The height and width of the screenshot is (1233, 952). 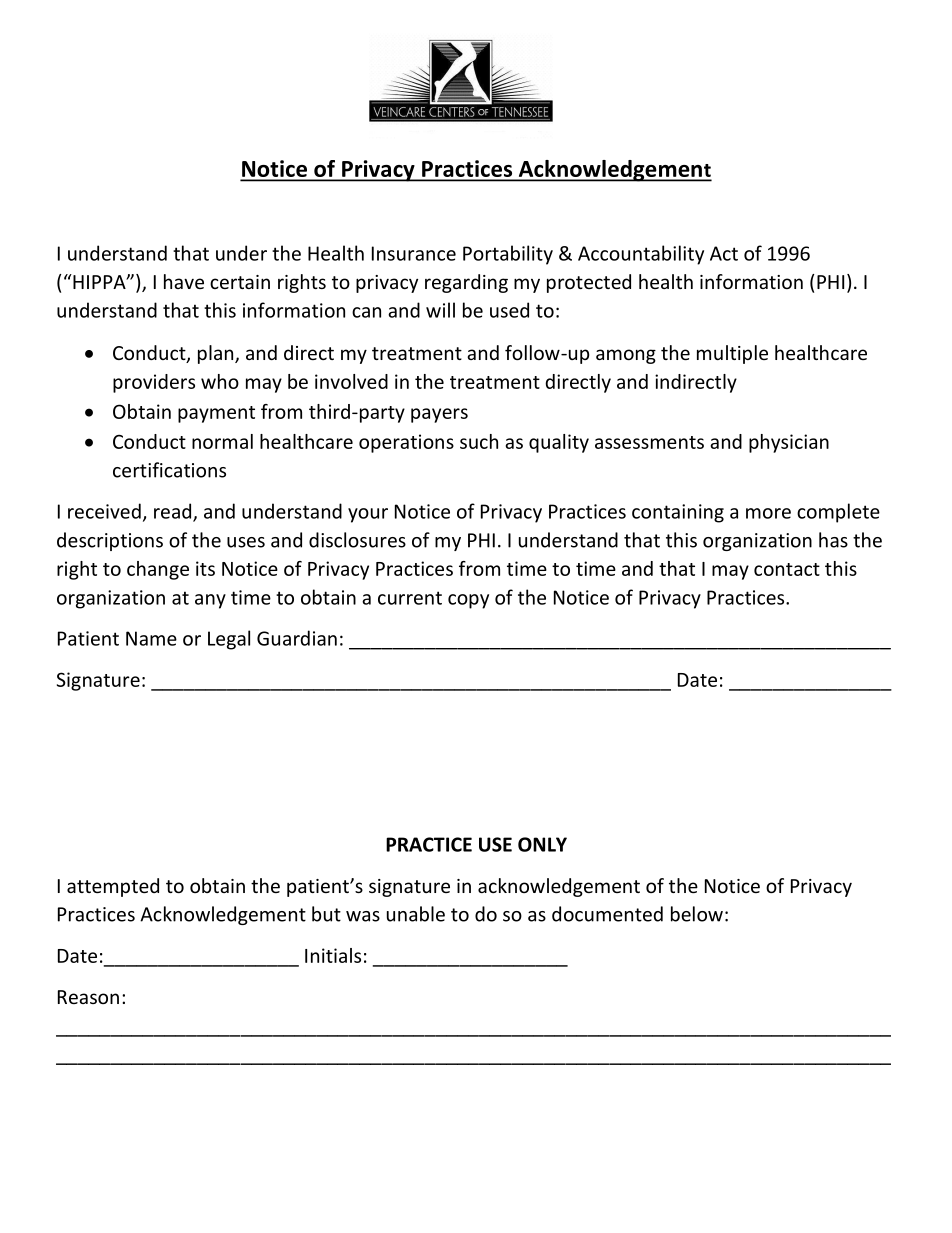 What do you see at coordinates (697, 914) in the screenshot?
I see `below` at bounding box center [697, 914].
